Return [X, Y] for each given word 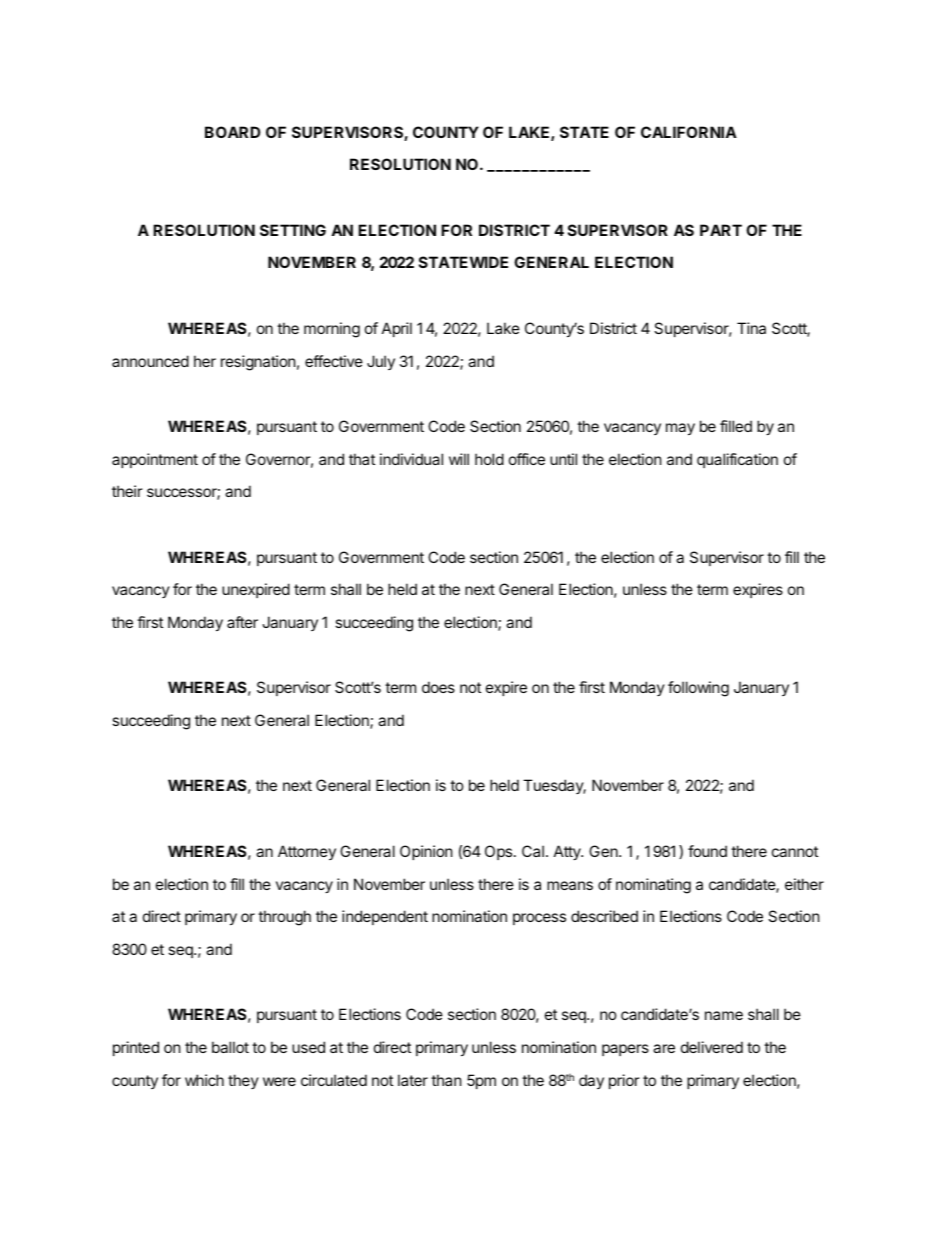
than [446, 1080]
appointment [155, 460]
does [438, 687]
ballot [230, 1047]
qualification [737, 460]
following [698, 689]
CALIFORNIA [689, 132]
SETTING [293, 230]
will [459, 459]
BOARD [232, 132]
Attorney [307, 852]
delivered [712, 1047]
